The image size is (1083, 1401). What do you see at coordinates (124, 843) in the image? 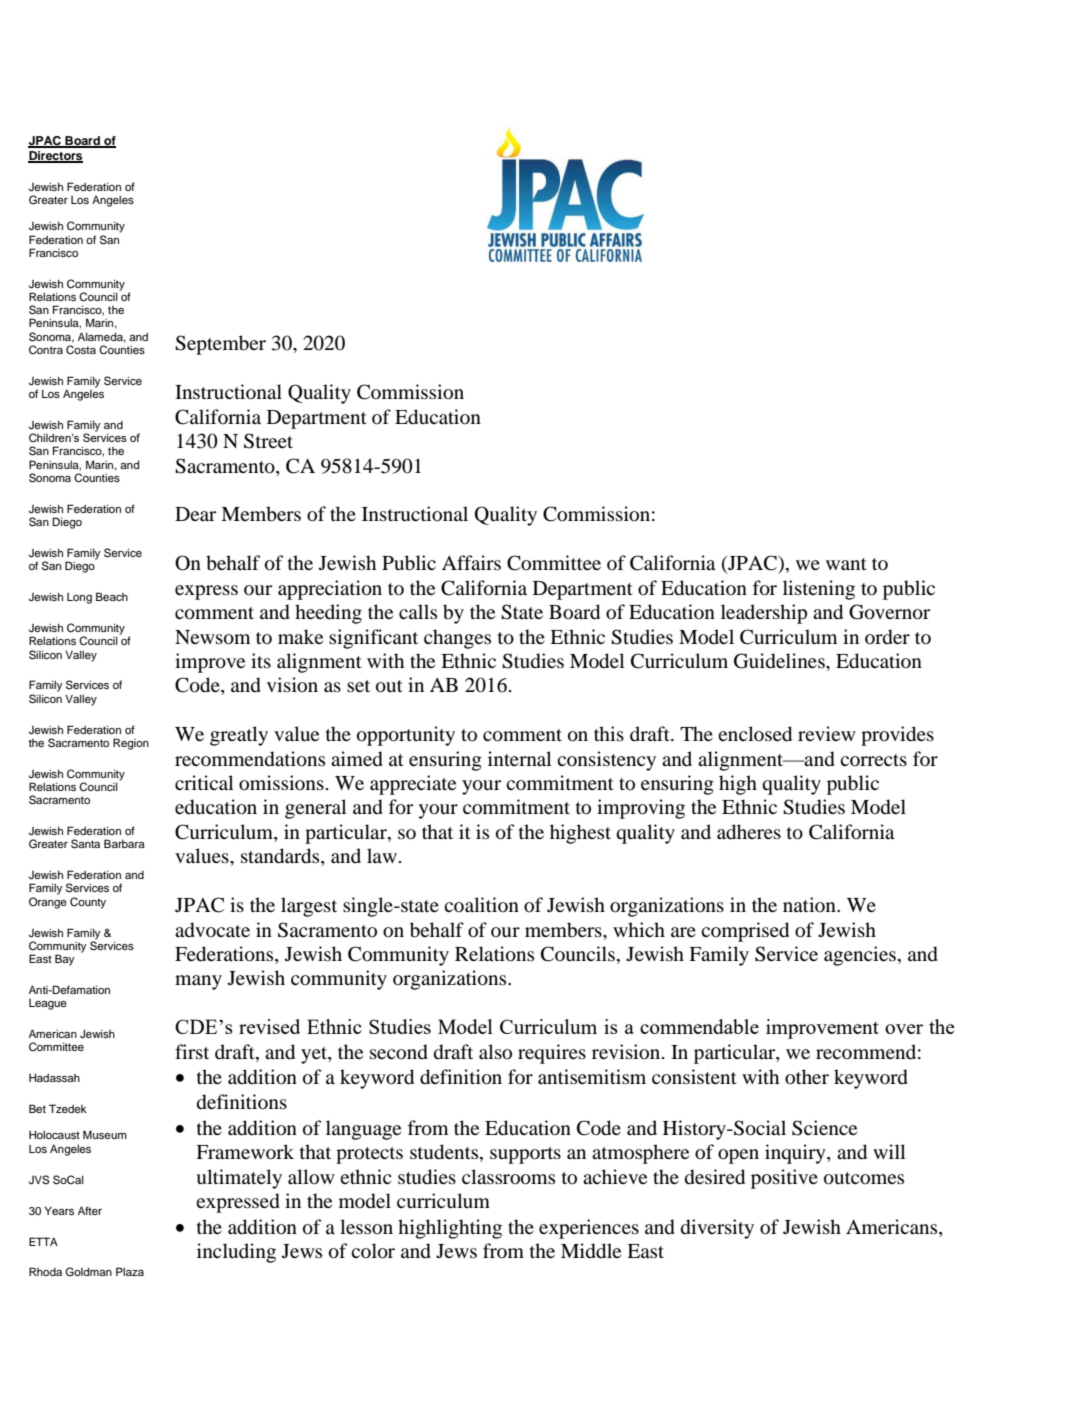
I see `Barbara` at bounding box center [124, 843].
